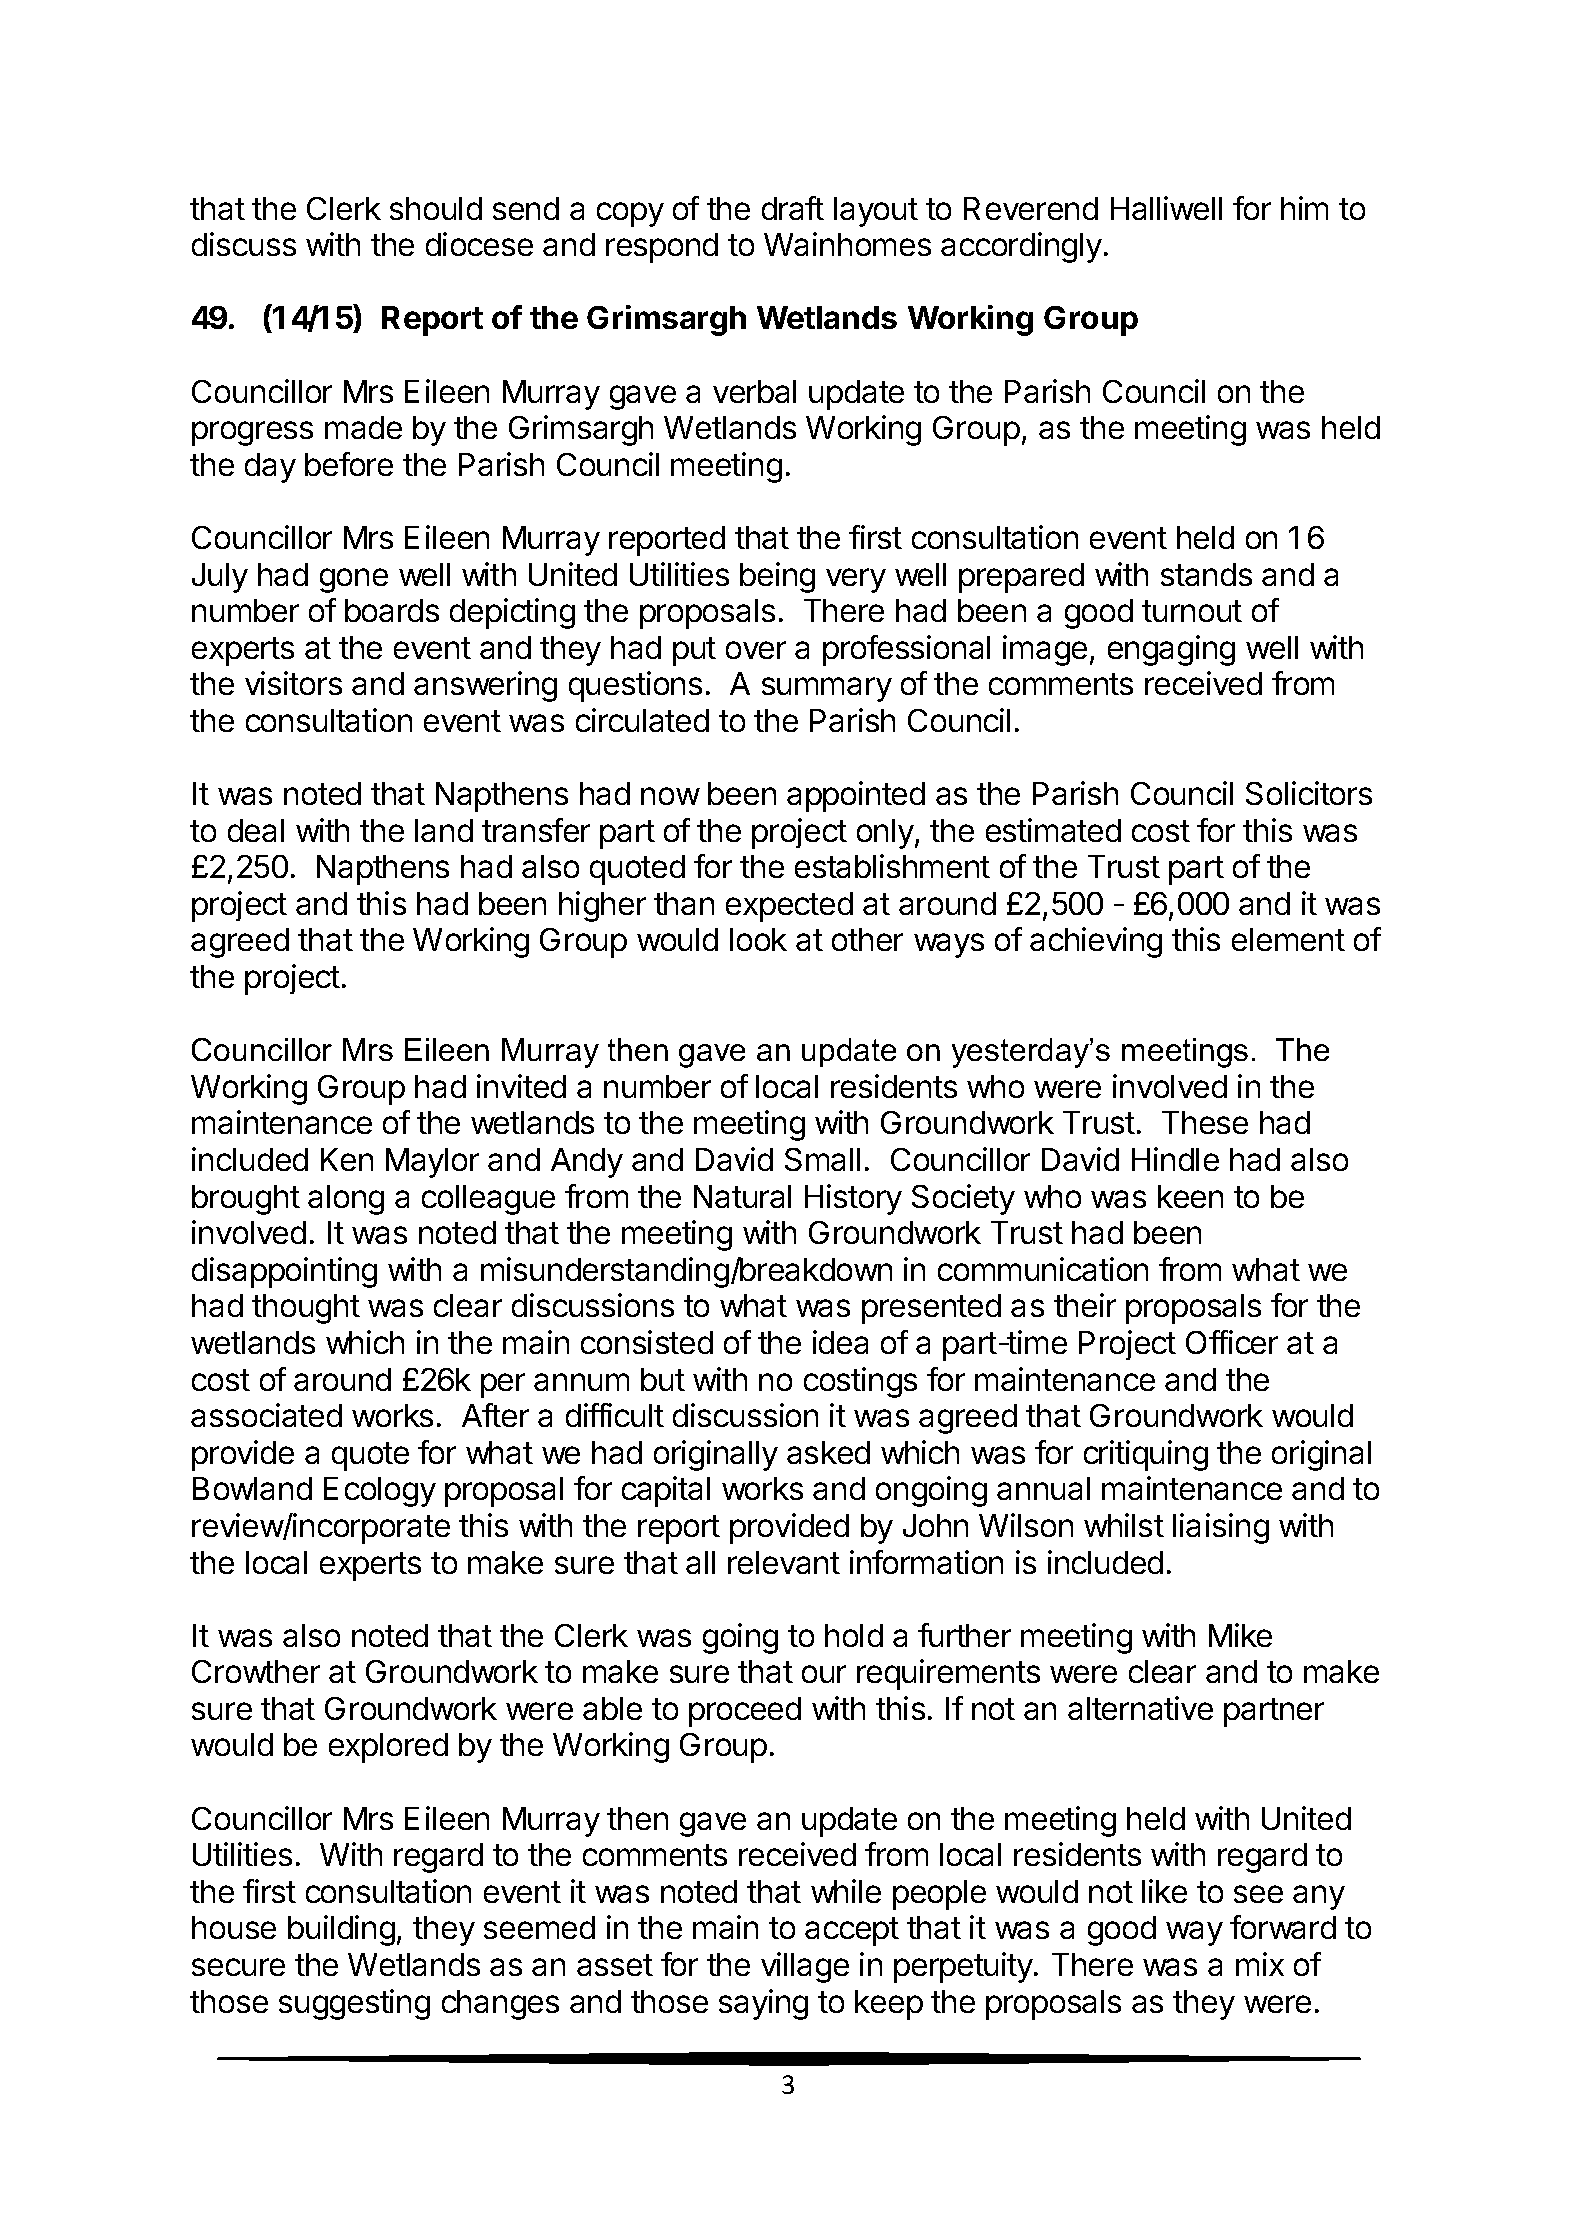 This screenshot has width=1578, height=2232. Describe the element at coordinates (341, 1930) in the screenshot. I see `building` at that location.
